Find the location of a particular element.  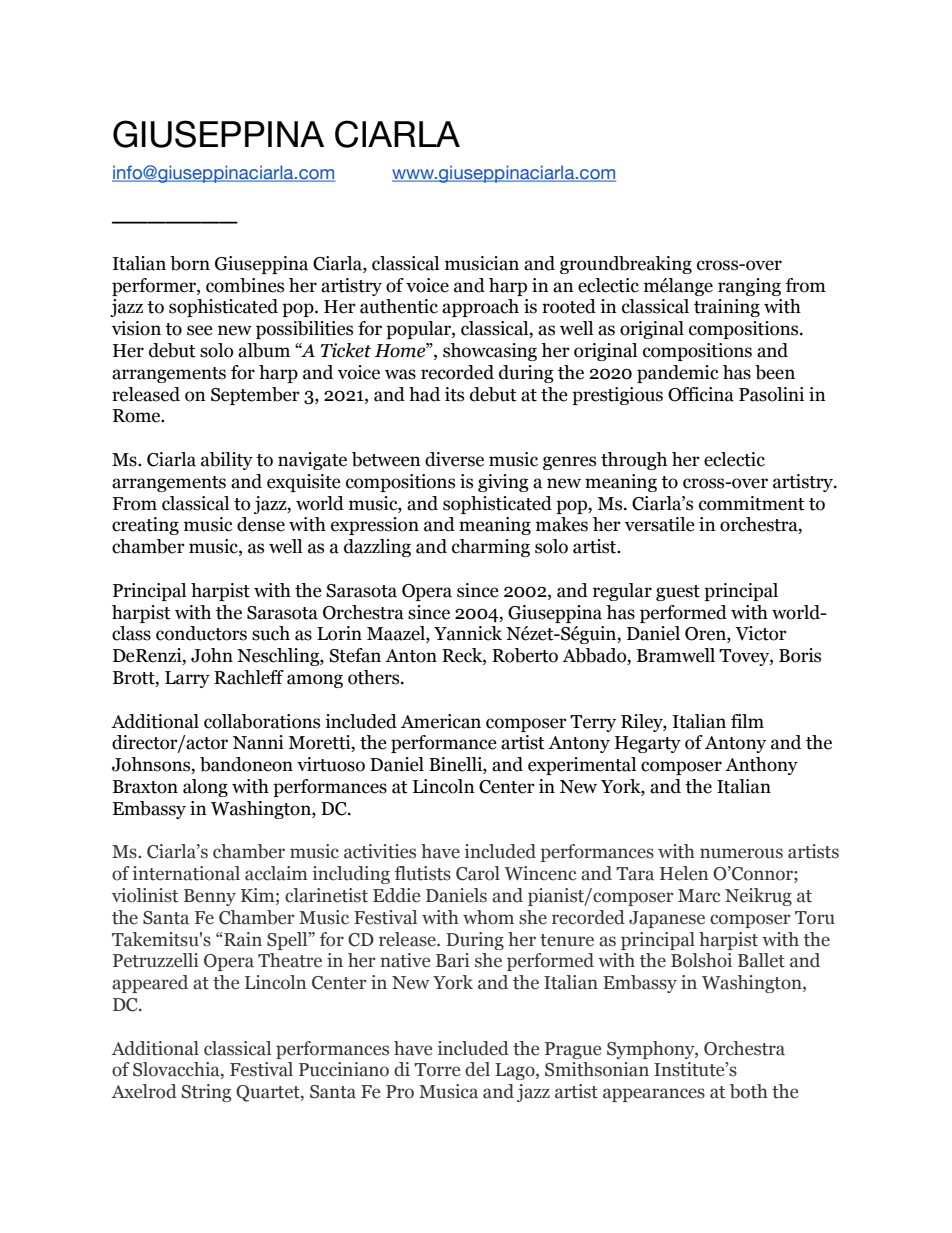

combines is located at coordinates (245, 285).
